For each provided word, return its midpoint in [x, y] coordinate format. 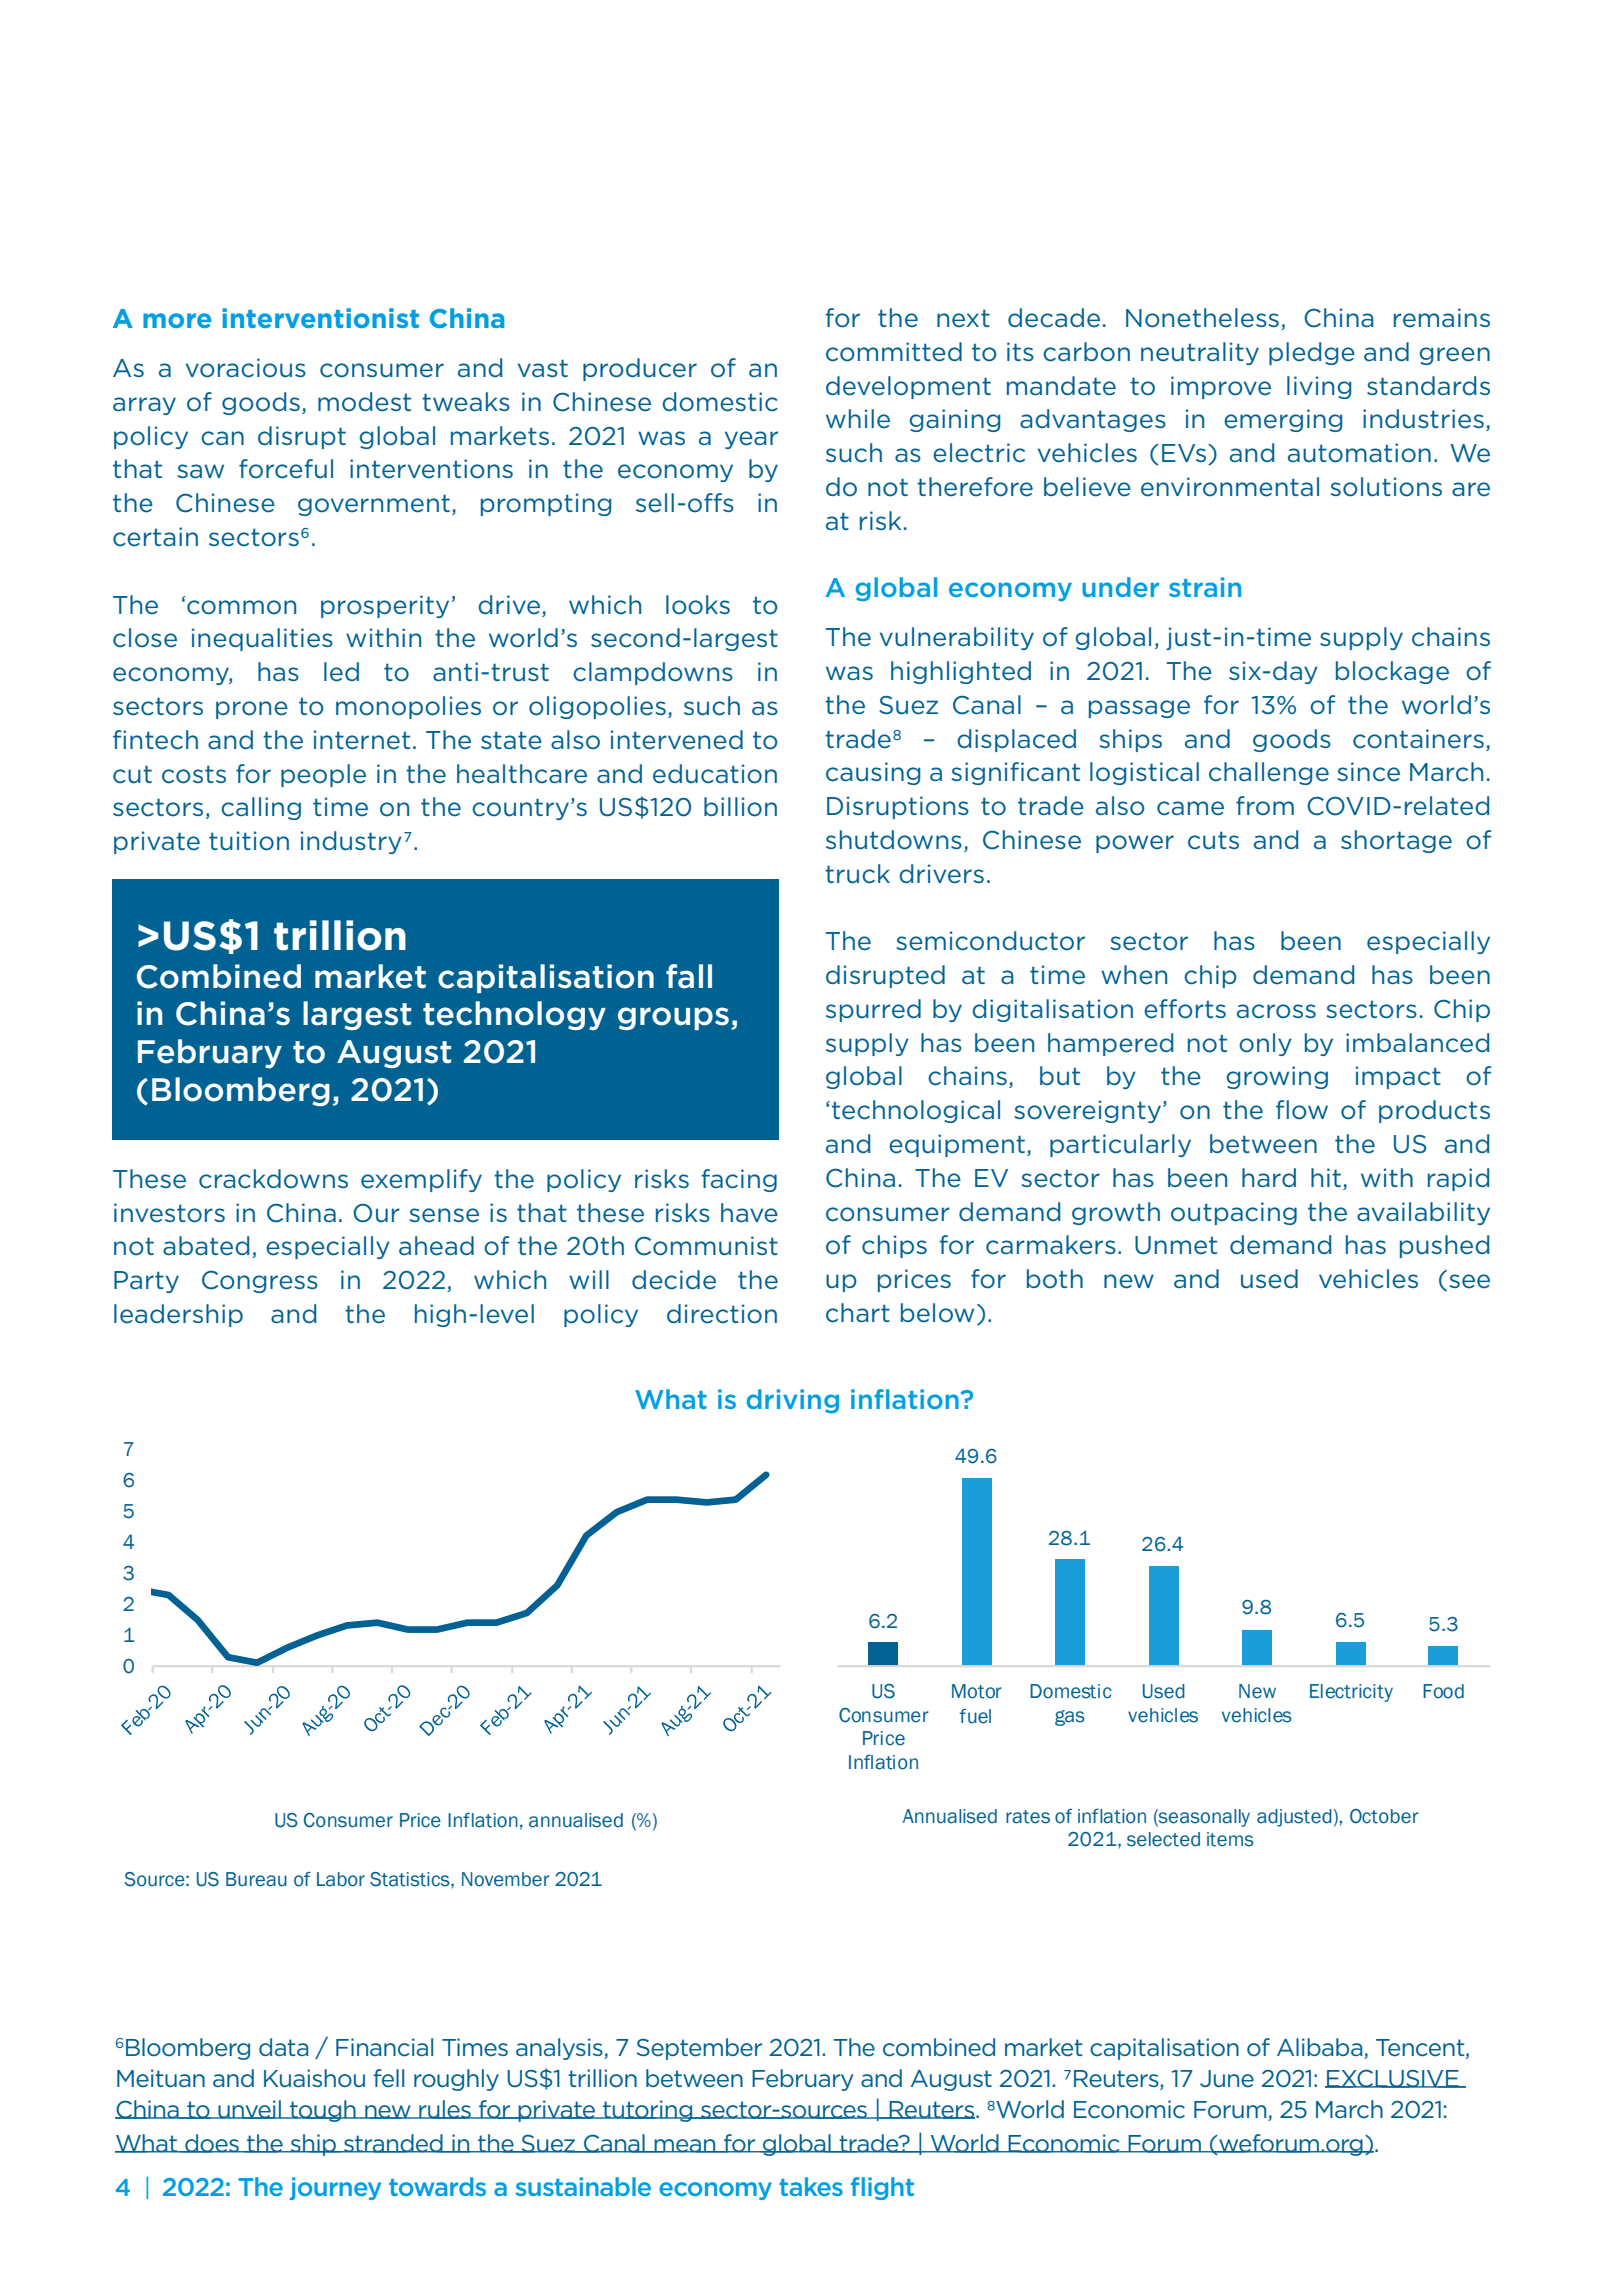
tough [323, 2111]
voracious [246, 368]
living [1319, 387]
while [858, 419]
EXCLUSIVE [1393, 2078]
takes [811, 2186]
